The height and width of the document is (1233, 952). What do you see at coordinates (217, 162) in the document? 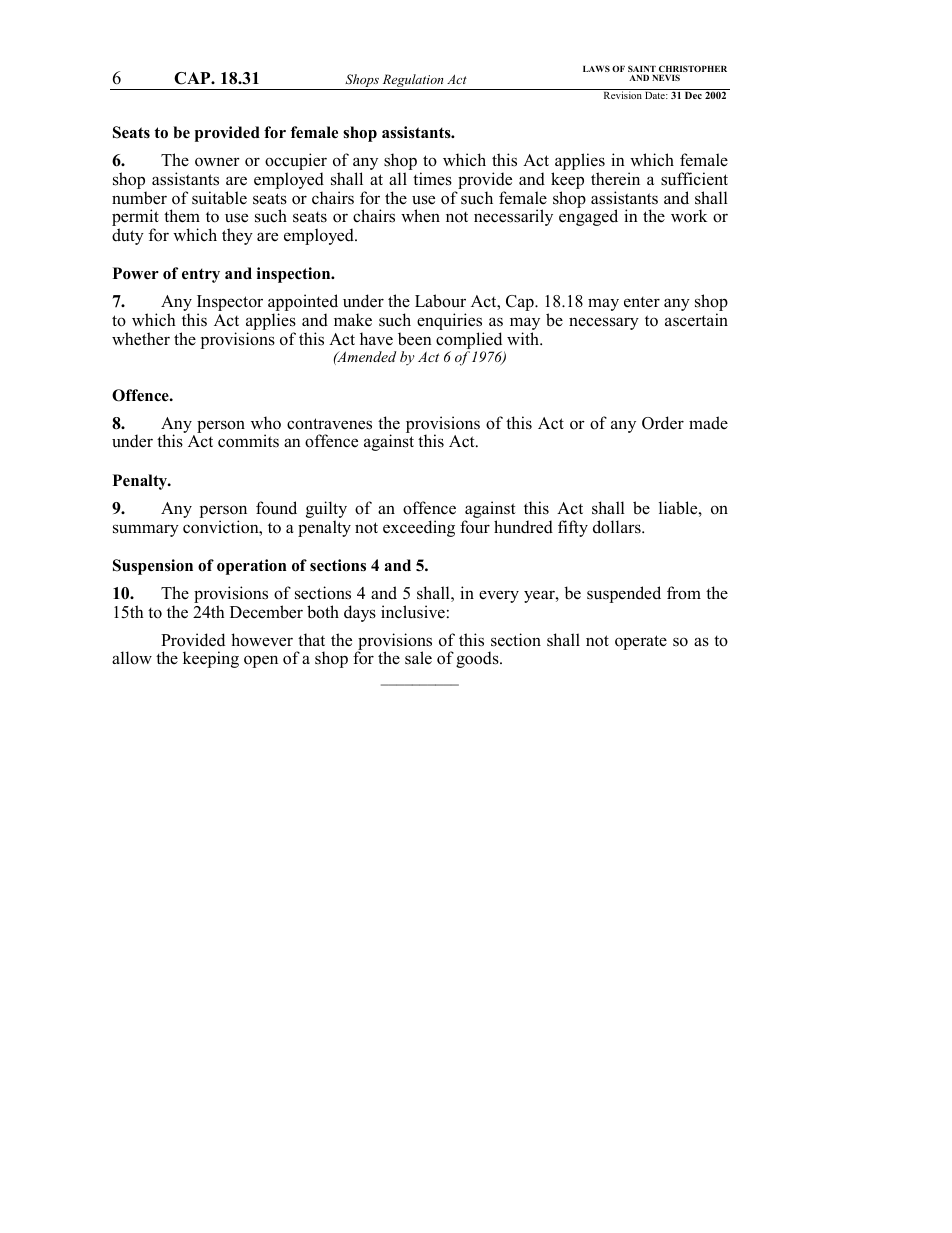
I see `owner` at bounding box center [217, 162].
